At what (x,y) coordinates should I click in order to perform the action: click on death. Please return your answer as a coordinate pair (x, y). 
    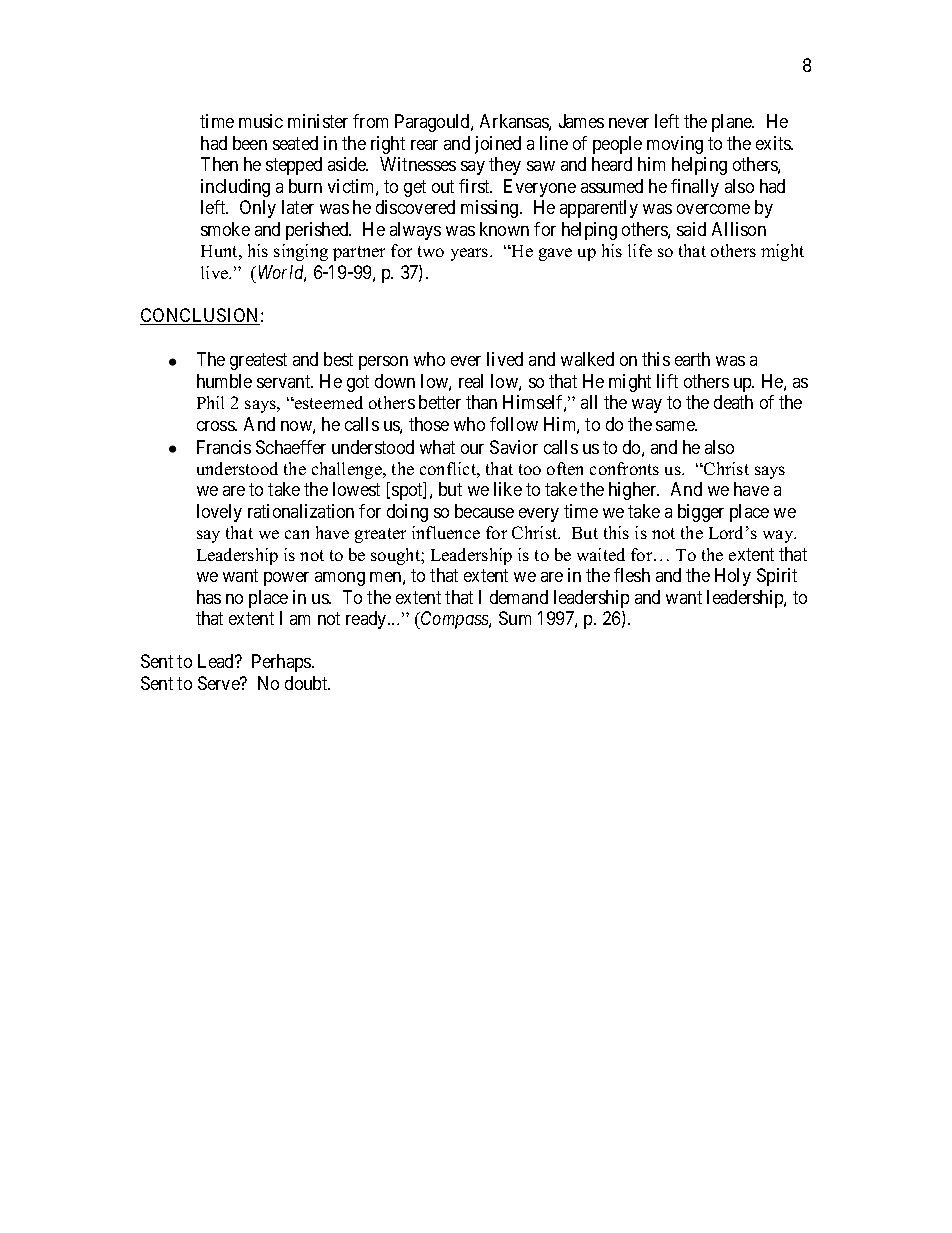
    Looking at the image, I should click on (733, 402).
